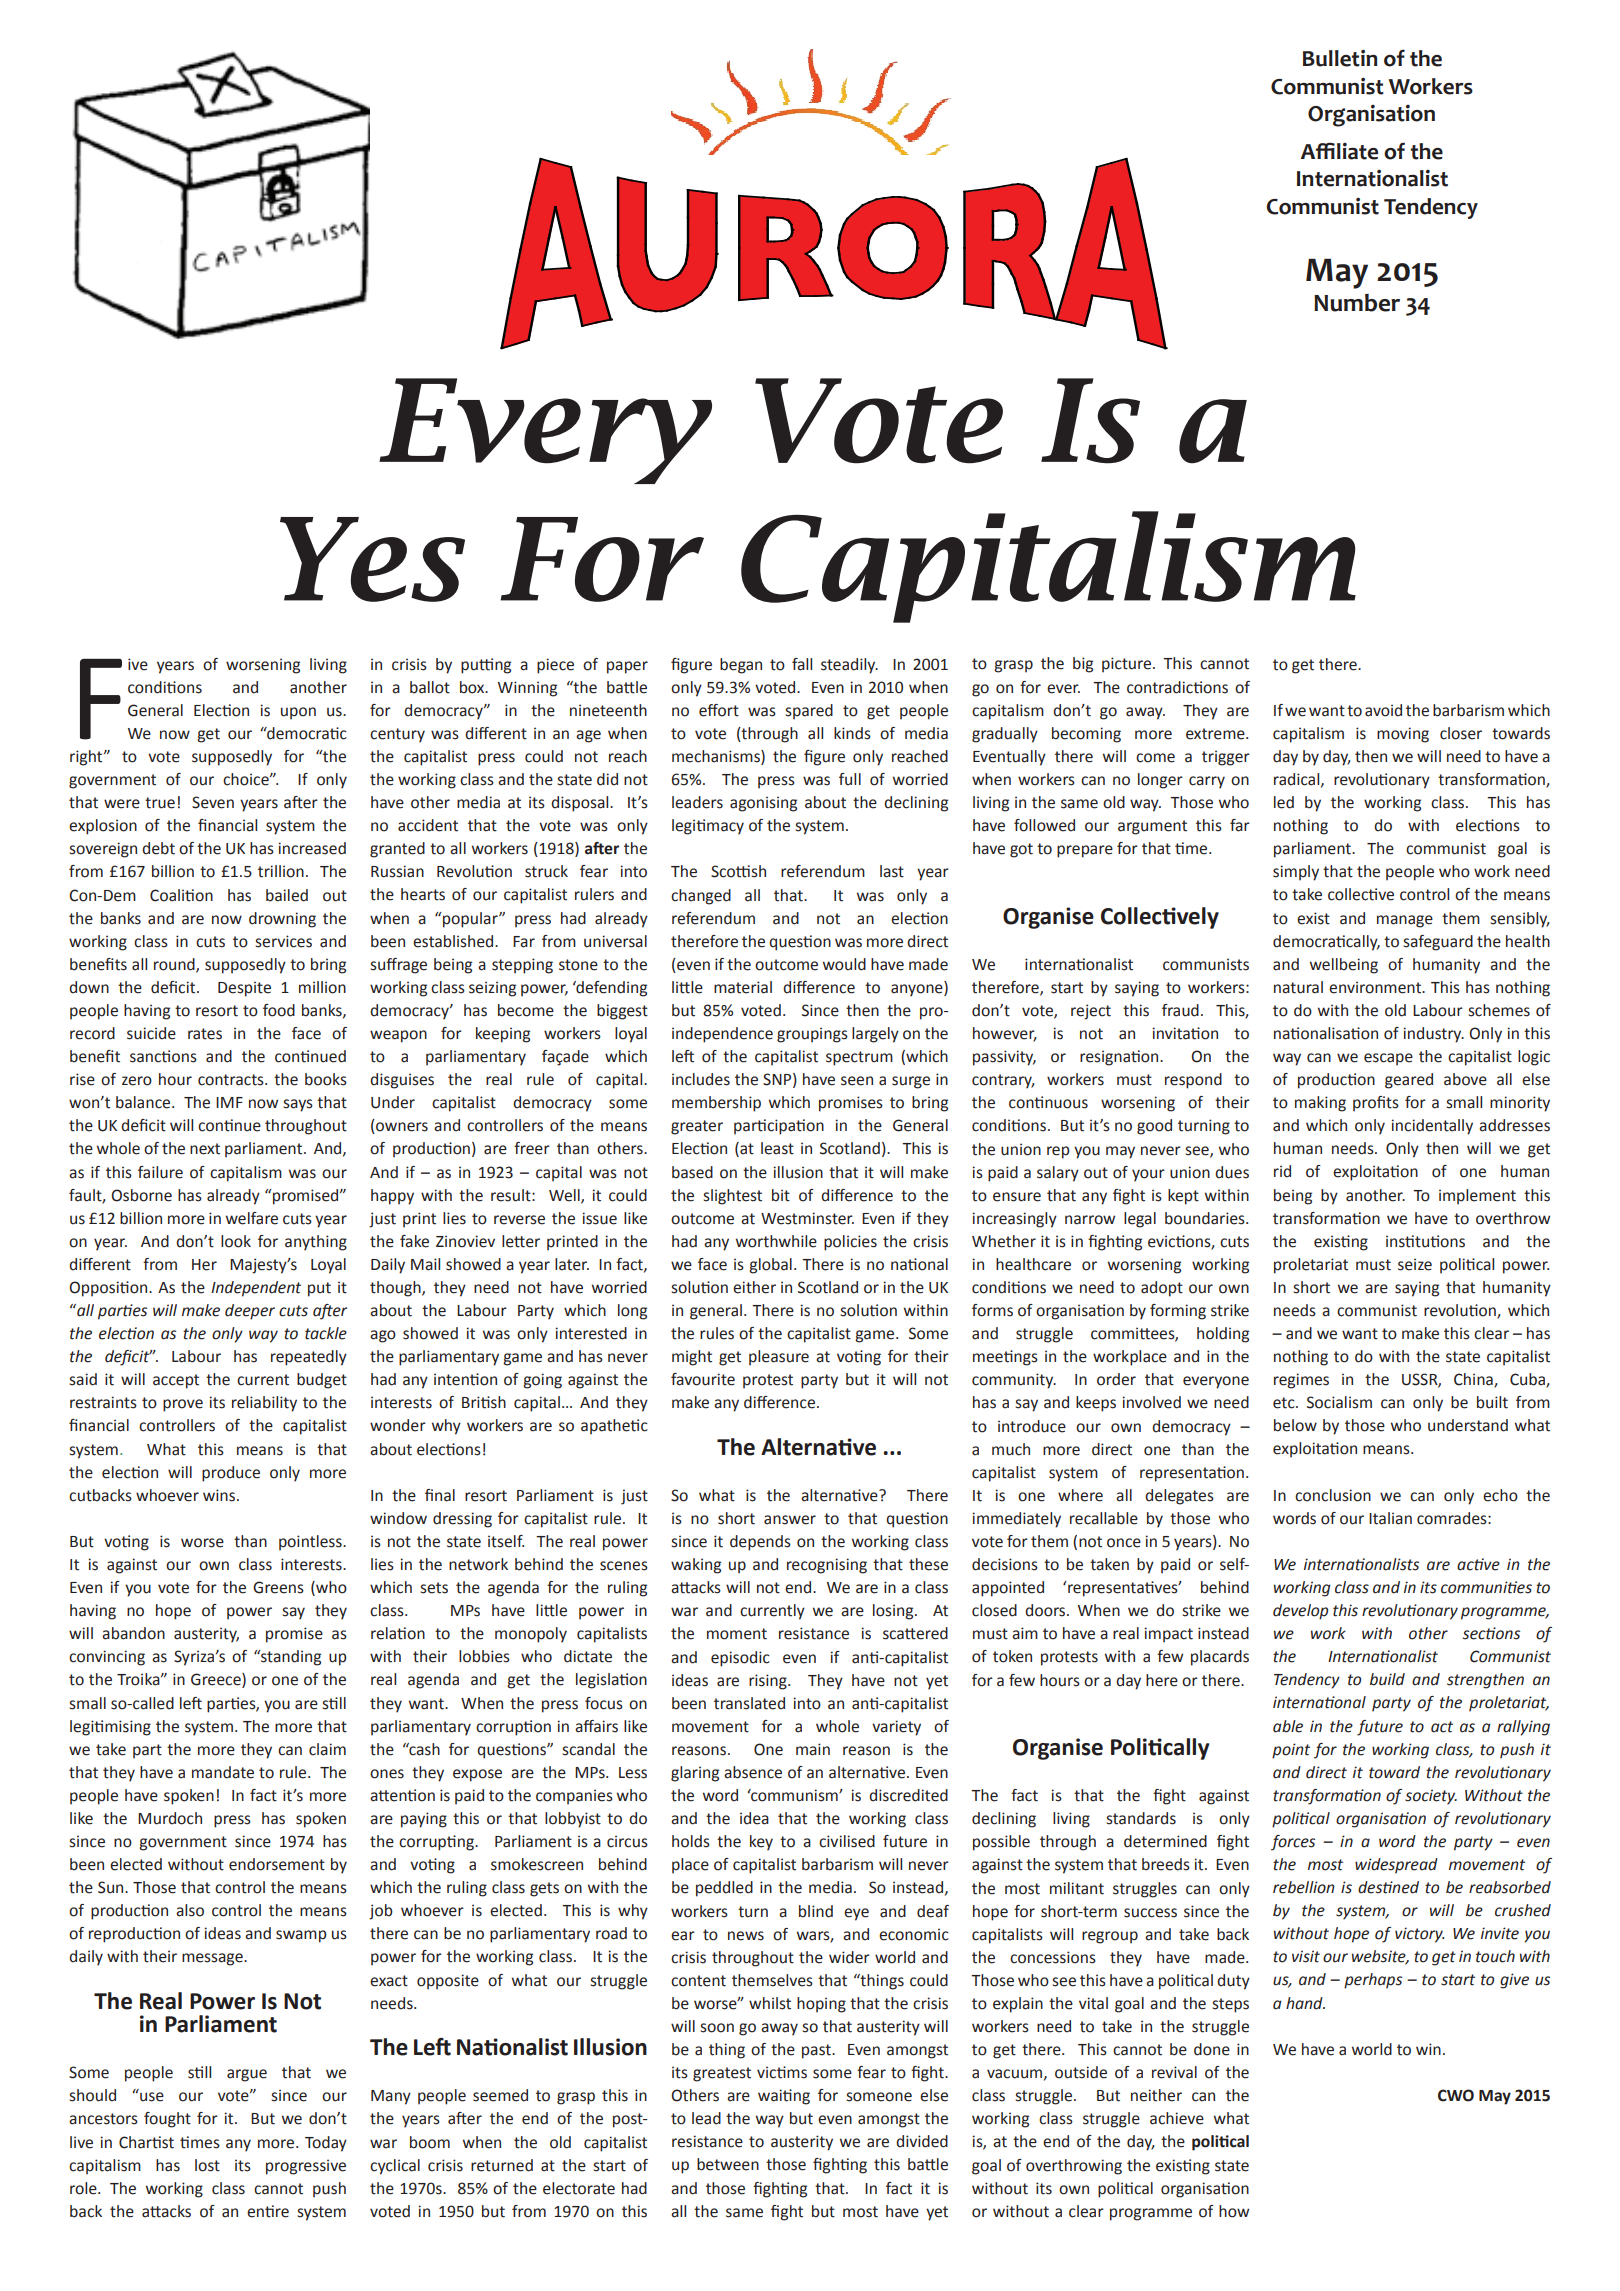  Describe the element at coordinates (1177, 2118) in the screenshot. I see `achieve` at that location.
